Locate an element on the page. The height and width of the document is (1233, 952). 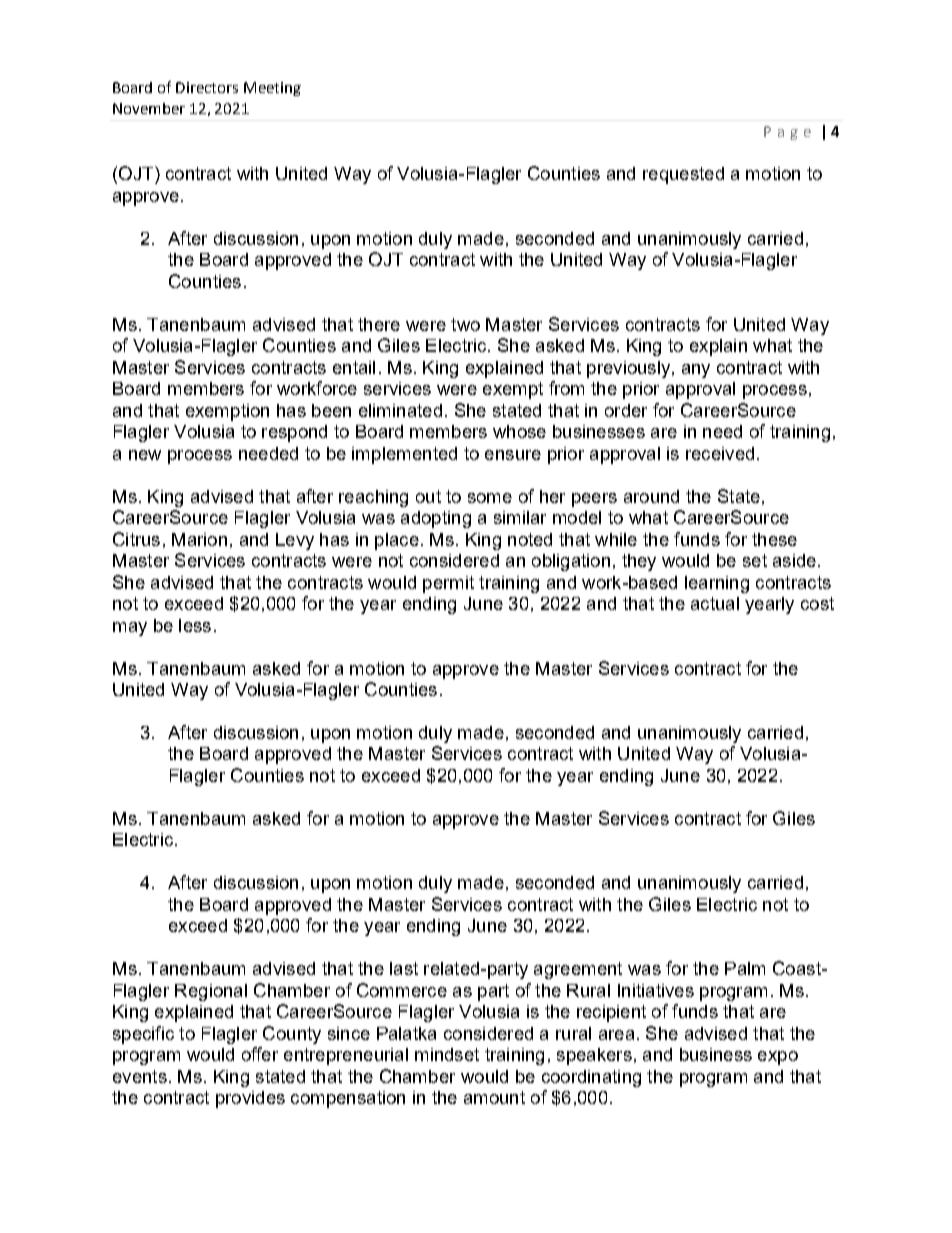
Page is located at coordinates (787, 133).
